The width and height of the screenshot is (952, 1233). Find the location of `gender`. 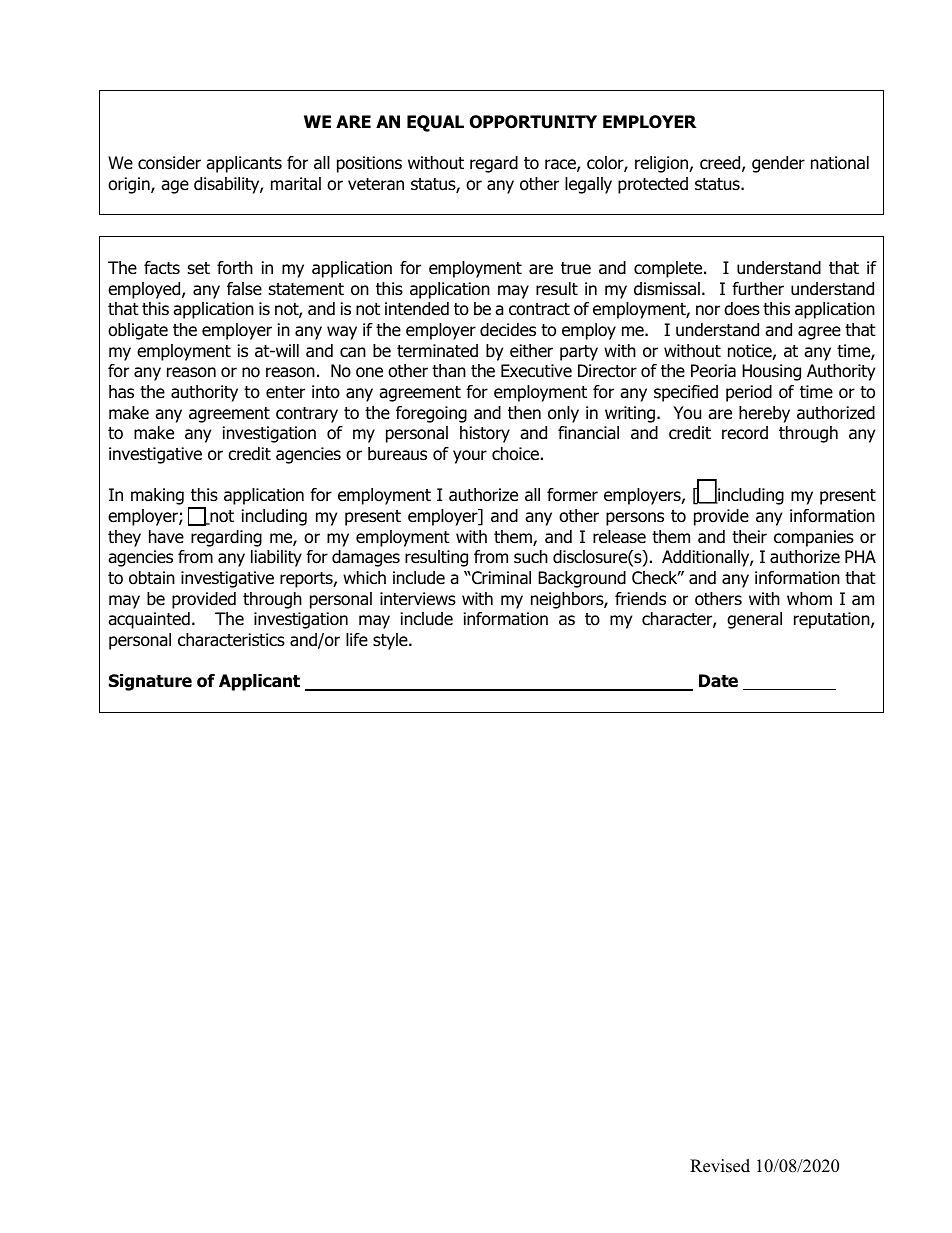

gender is located at coordinates (778, 164).
